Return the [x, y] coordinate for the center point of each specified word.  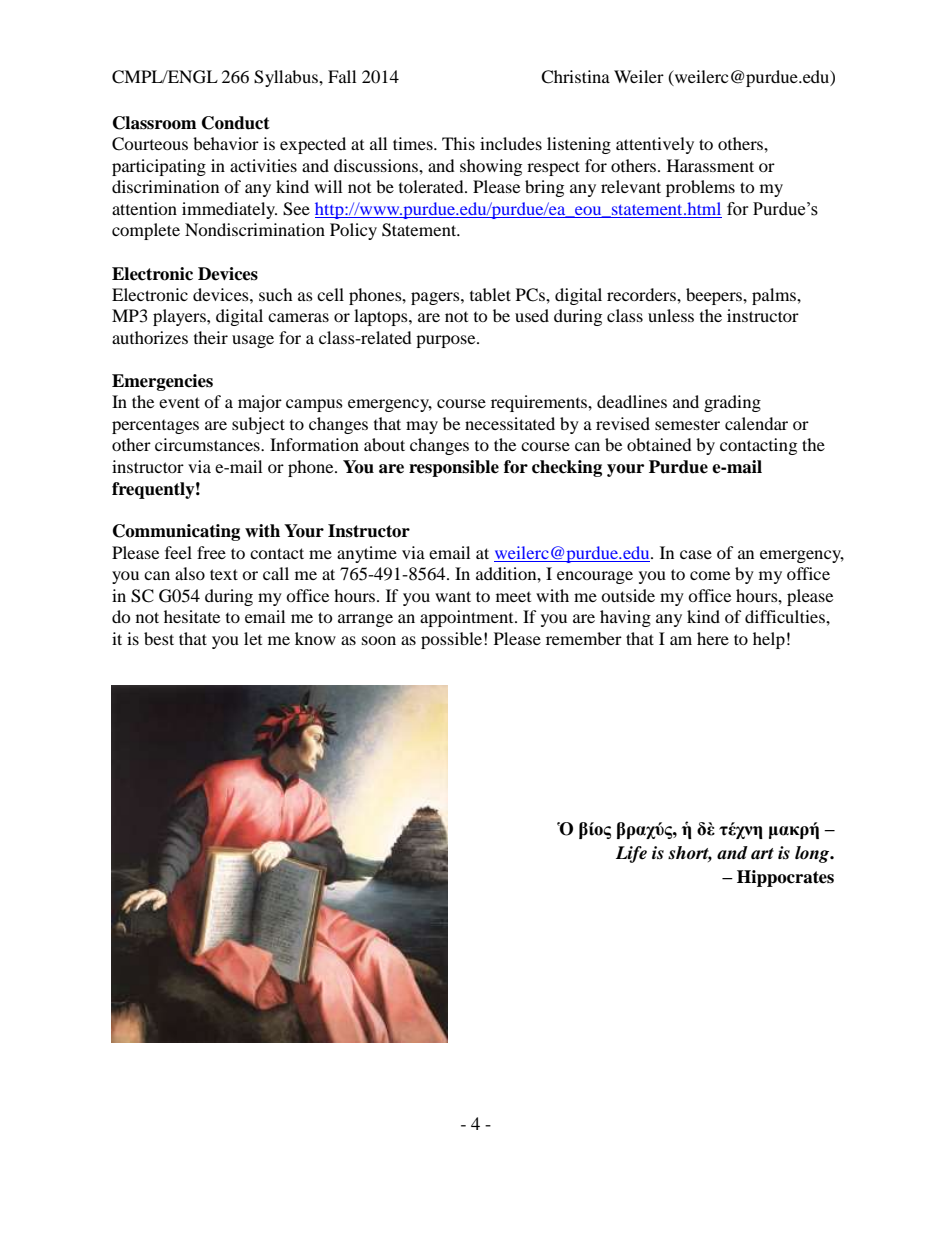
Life [631, 854]
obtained [659, 444]
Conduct [236, 123]
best [159, 638]
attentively [655, 145]
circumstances [208, 444]
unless [671, 315]
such [276, 294]
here [713, 638]
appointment [468, 618]
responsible [454, 468]
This [458, 143]
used [532, 315]
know [315, 638]
